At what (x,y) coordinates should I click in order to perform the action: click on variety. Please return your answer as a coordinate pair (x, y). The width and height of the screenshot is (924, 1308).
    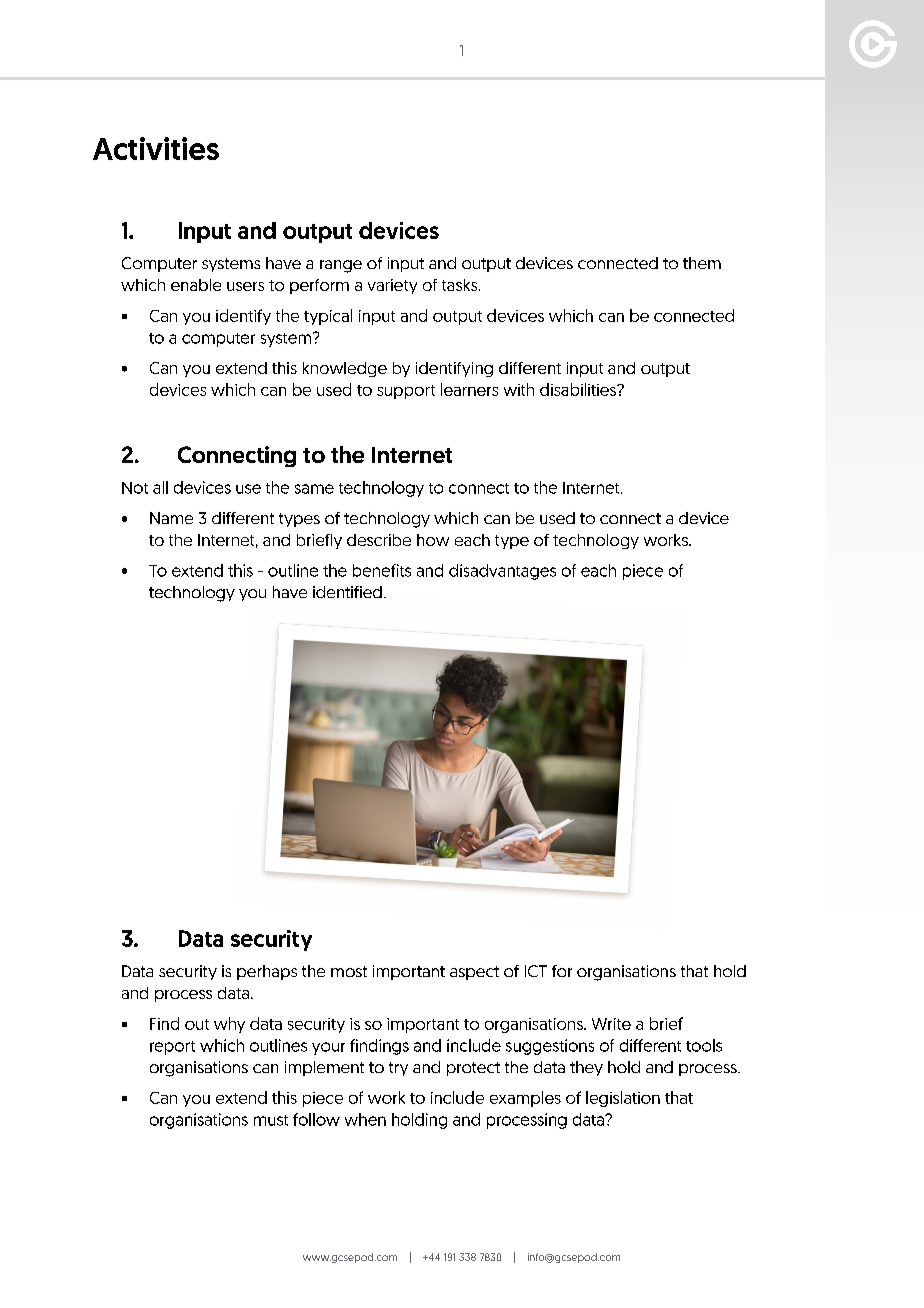
    Looking at the image, I should click on (392, 286).
